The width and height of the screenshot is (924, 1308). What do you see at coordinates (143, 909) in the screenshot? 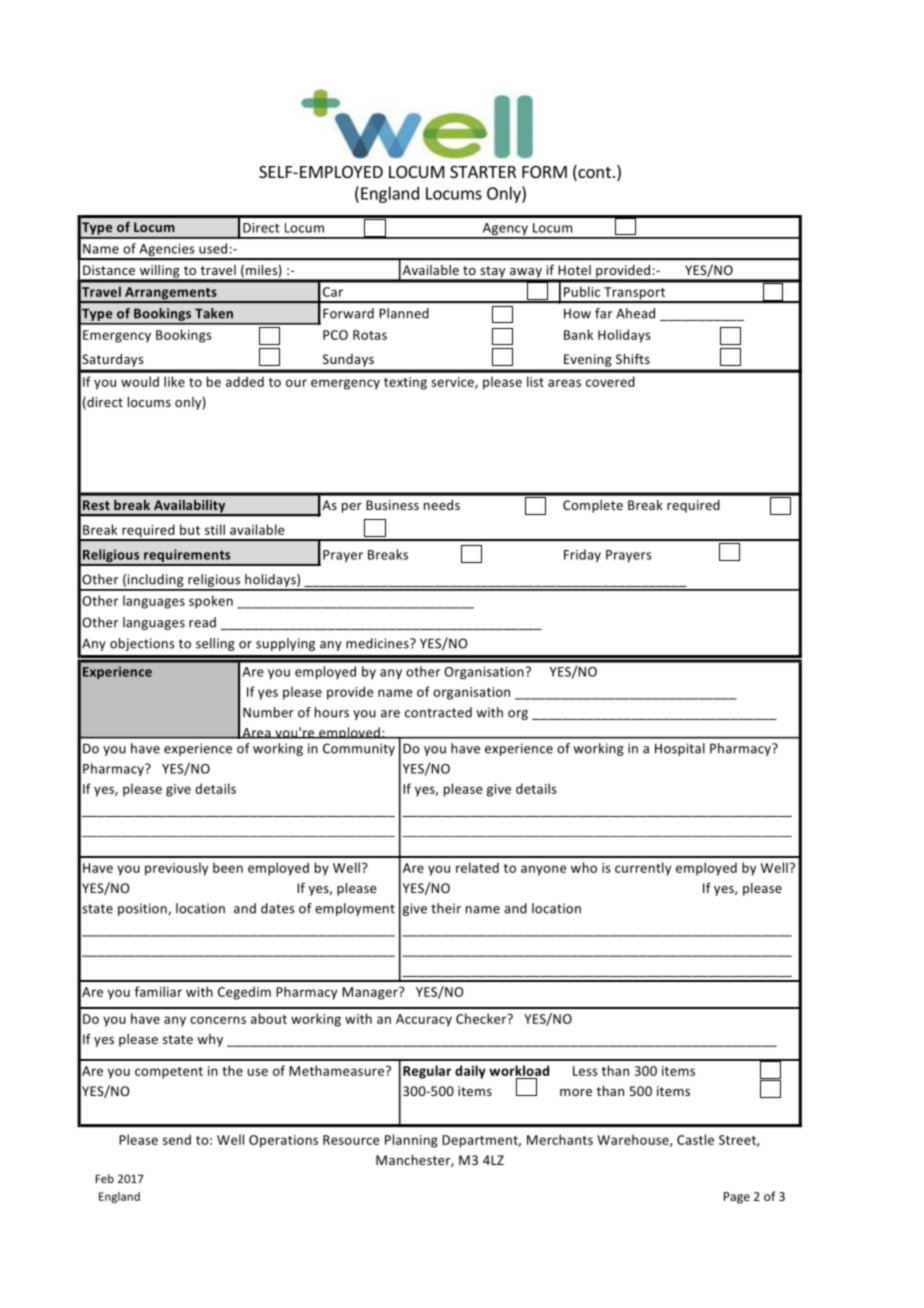
I see `position` at bounding box center [143, 909].
